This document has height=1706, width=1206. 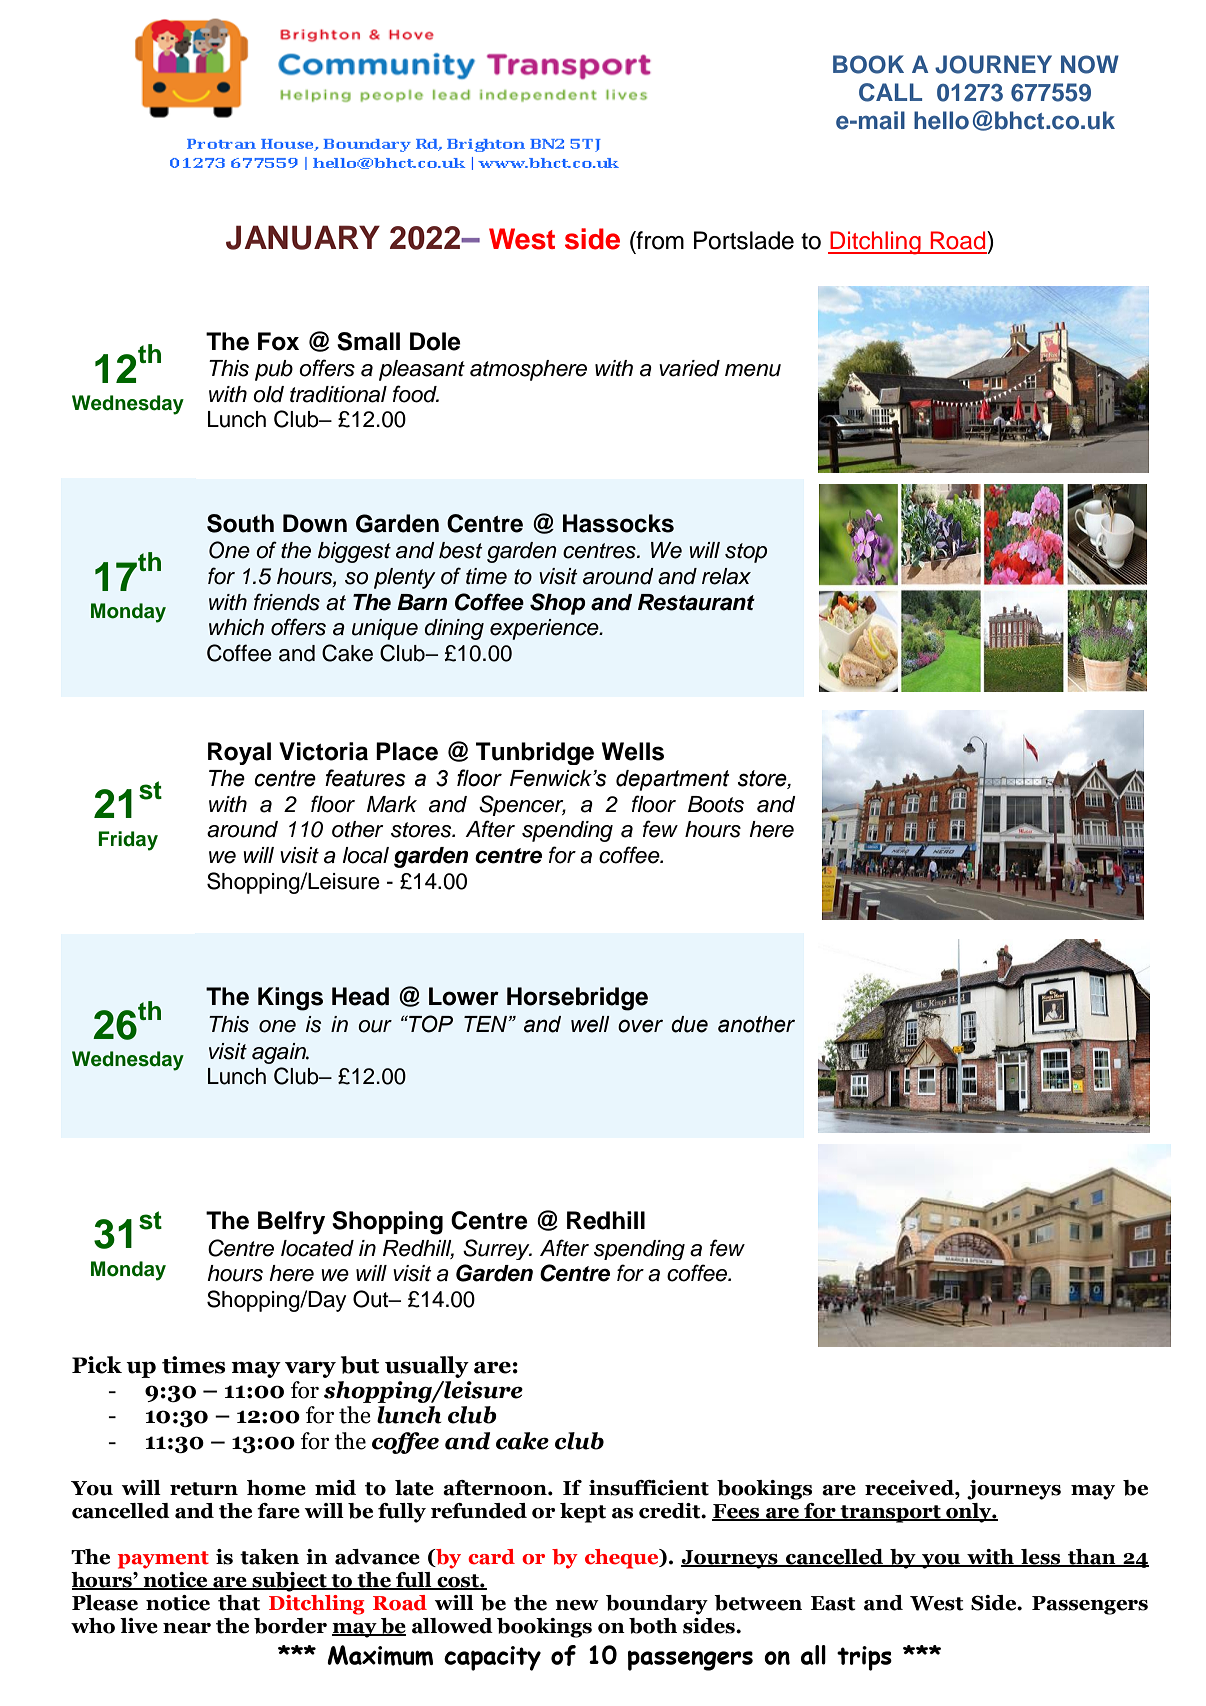 I want to click on CALL, so click(x=890, y=92).
